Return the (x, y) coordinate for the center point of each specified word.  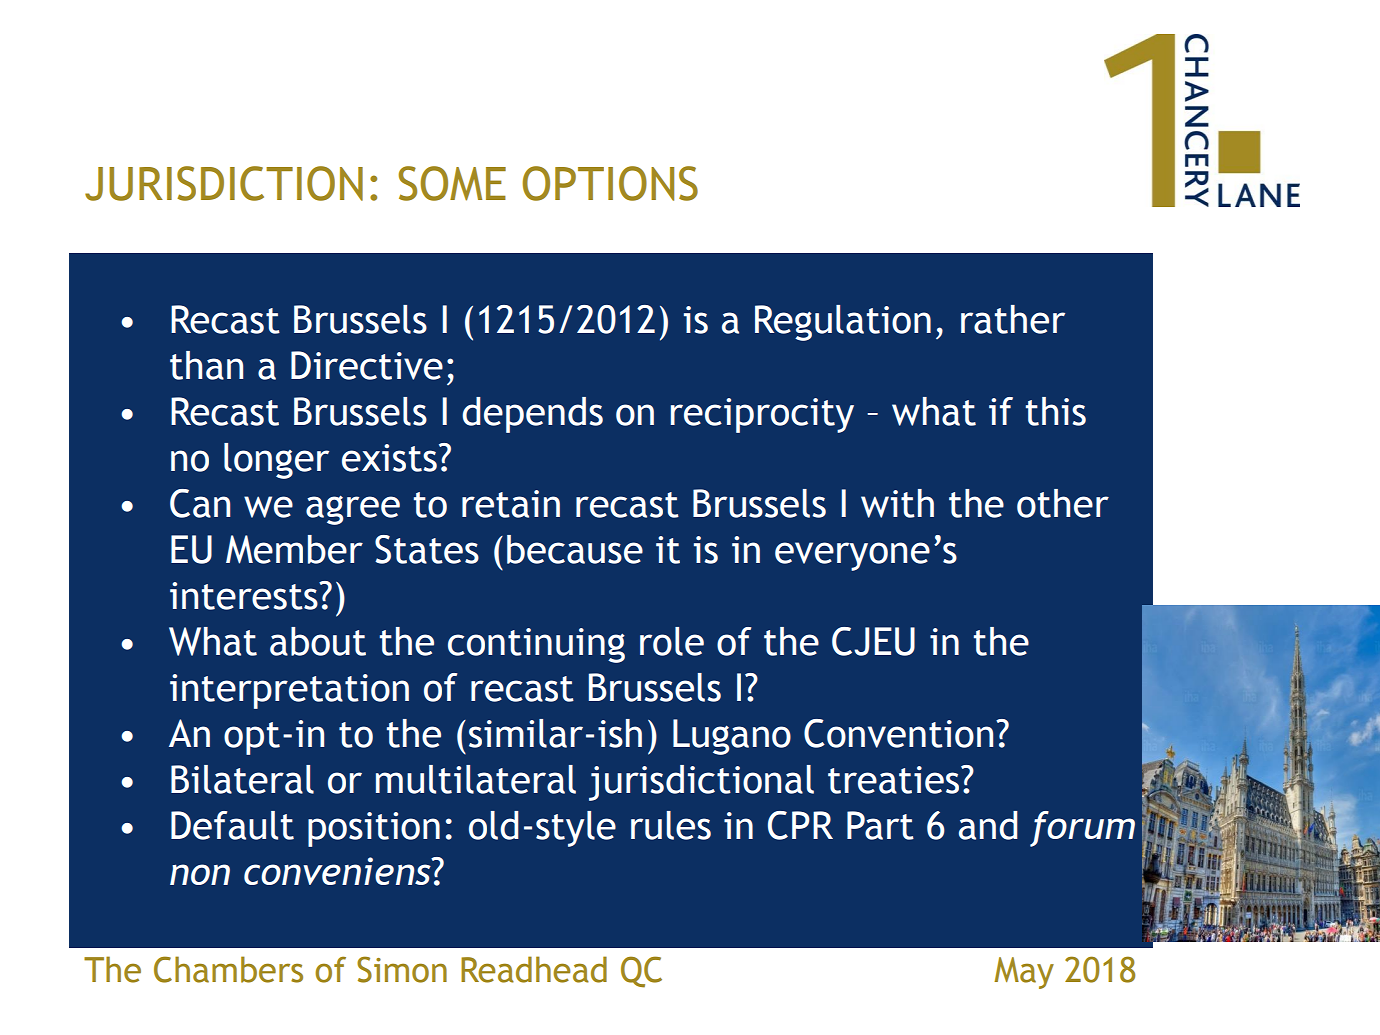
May (1024, 973)
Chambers (228, 969)
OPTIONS (610, 183)
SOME (452, 183)
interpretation (289, 691)
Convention (898, 733)
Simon (402, 969)
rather (1013, 319)
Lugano (732, 737)
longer (276, 461)
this (1056, 411)
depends (532, 415)
